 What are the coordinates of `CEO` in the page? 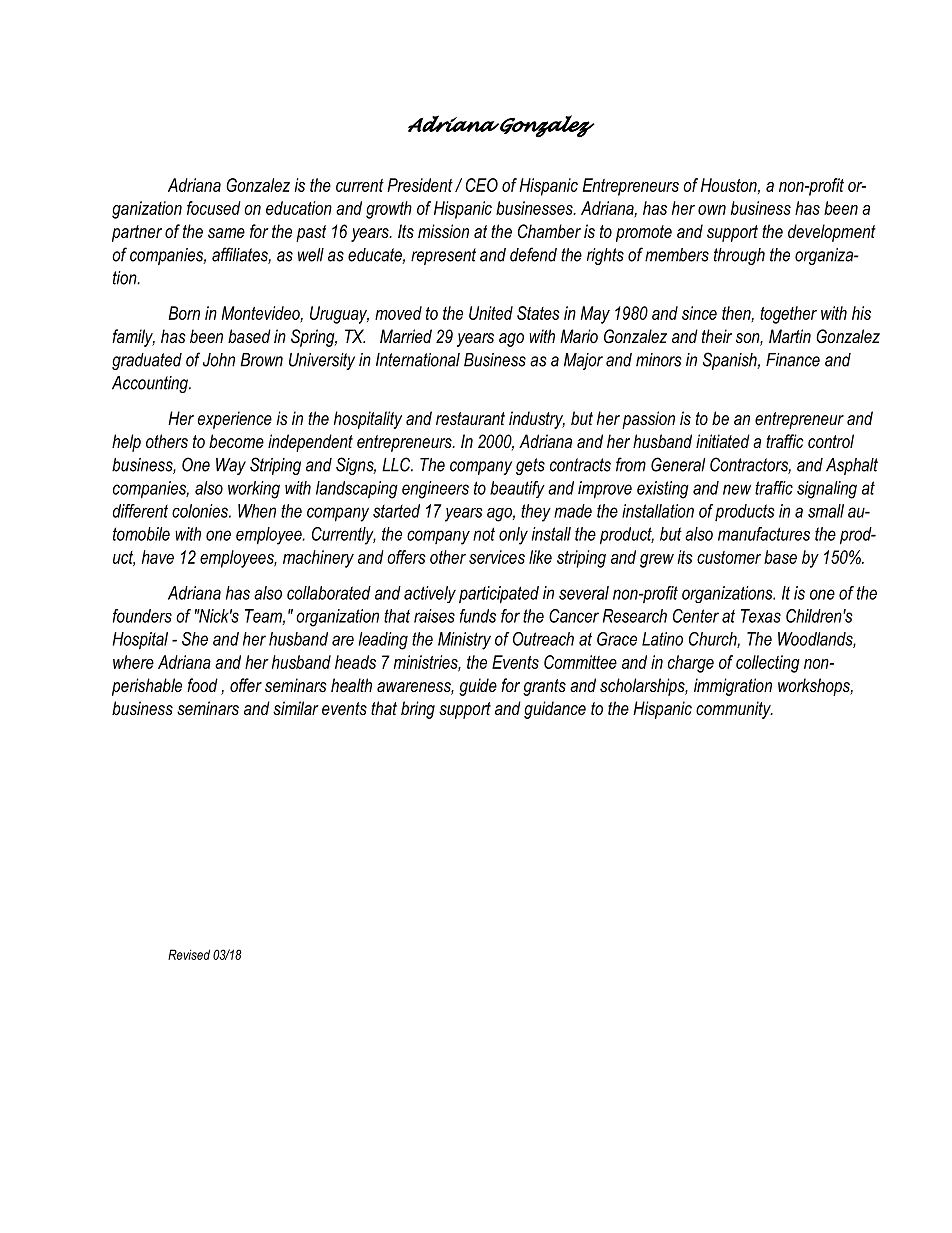 It's located at (482, 185).
